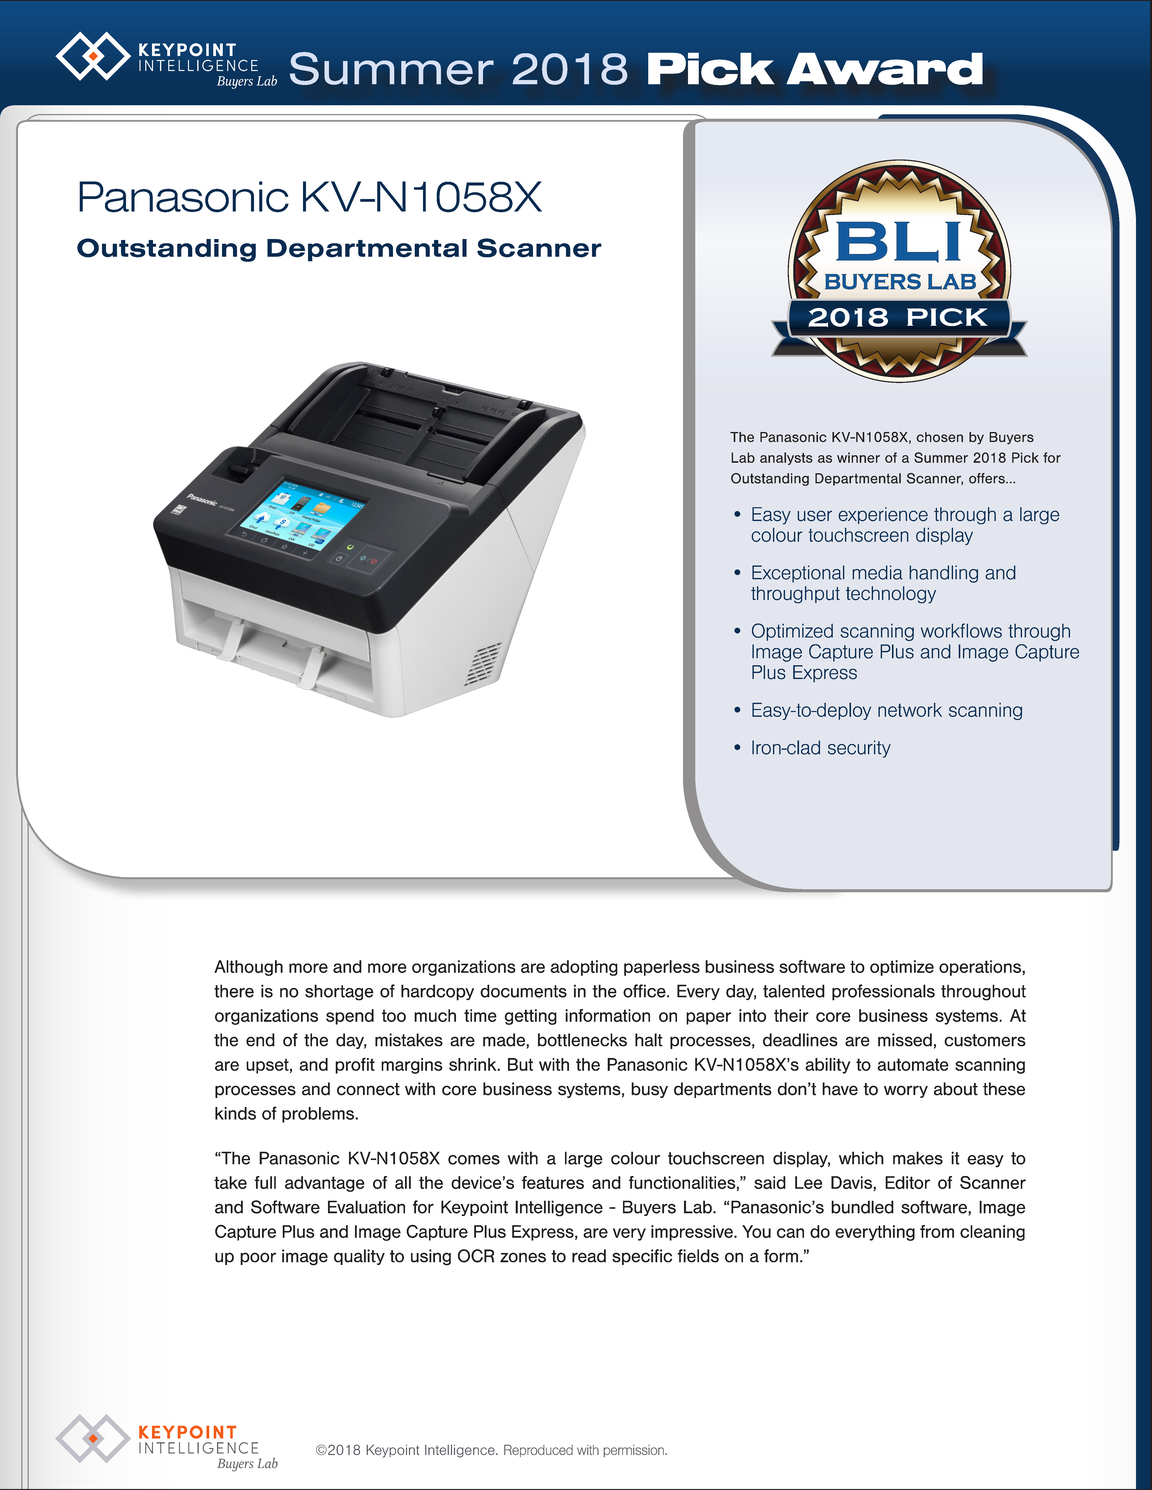 The width and height of the document is (1152, 1490). I want to click on quality, so click(359, 1257).
